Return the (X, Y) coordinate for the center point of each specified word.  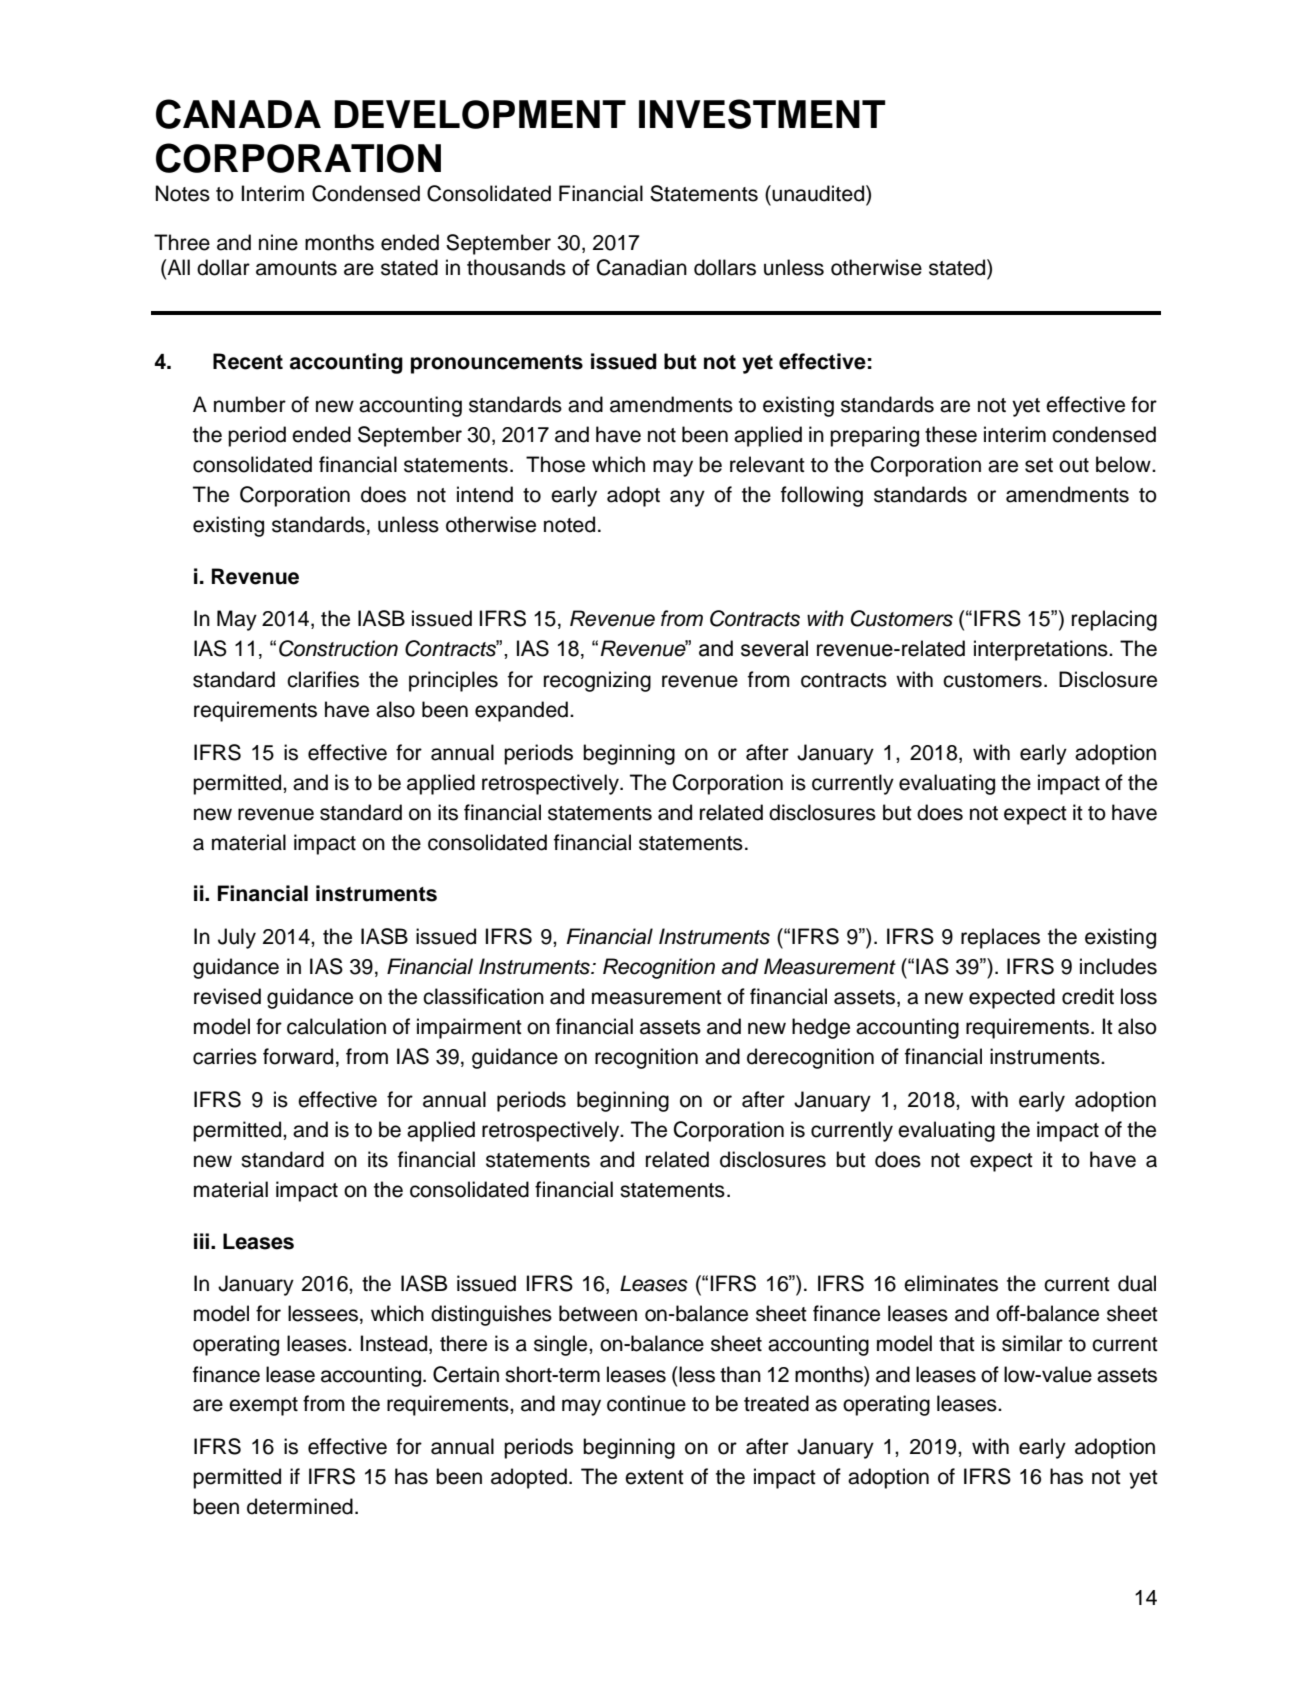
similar (1032, 1343)
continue (646, 1403)
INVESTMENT (762, 114)
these (951, 434)
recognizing (597, 681)
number (250, 404)
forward (298, 1056)
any (687, 498)
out (1074, 465)
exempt (263, 1406)
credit (1088, 996)
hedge (821, 1028)
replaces (1000, 938)
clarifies (323, 679)
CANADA (238, 114)
